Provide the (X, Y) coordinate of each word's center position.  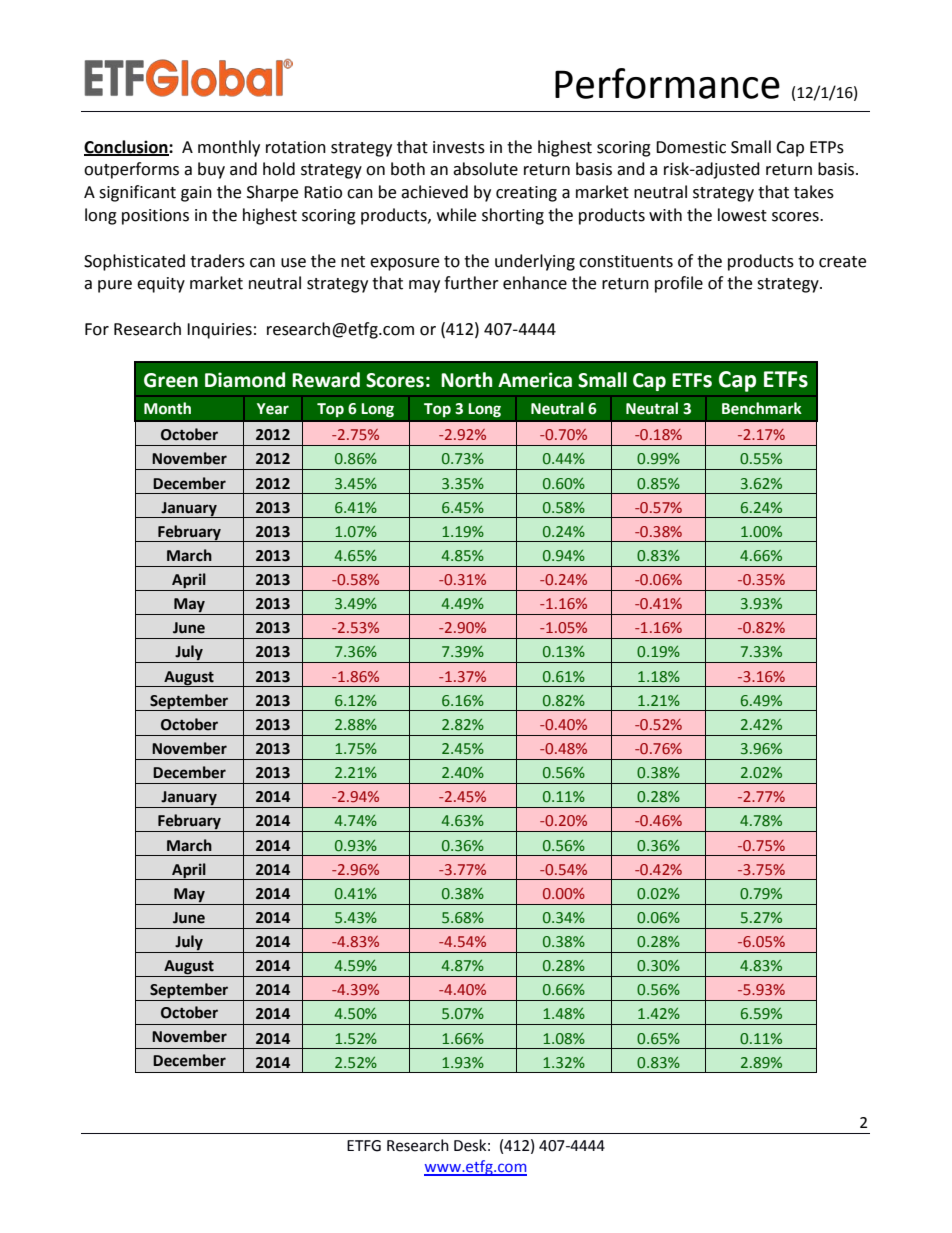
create (842, 262)
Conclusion (127, 147)
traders (217, 261)
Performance (667, 83)
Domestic (691, 147)
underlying (535, 262)
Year (273, 409)
